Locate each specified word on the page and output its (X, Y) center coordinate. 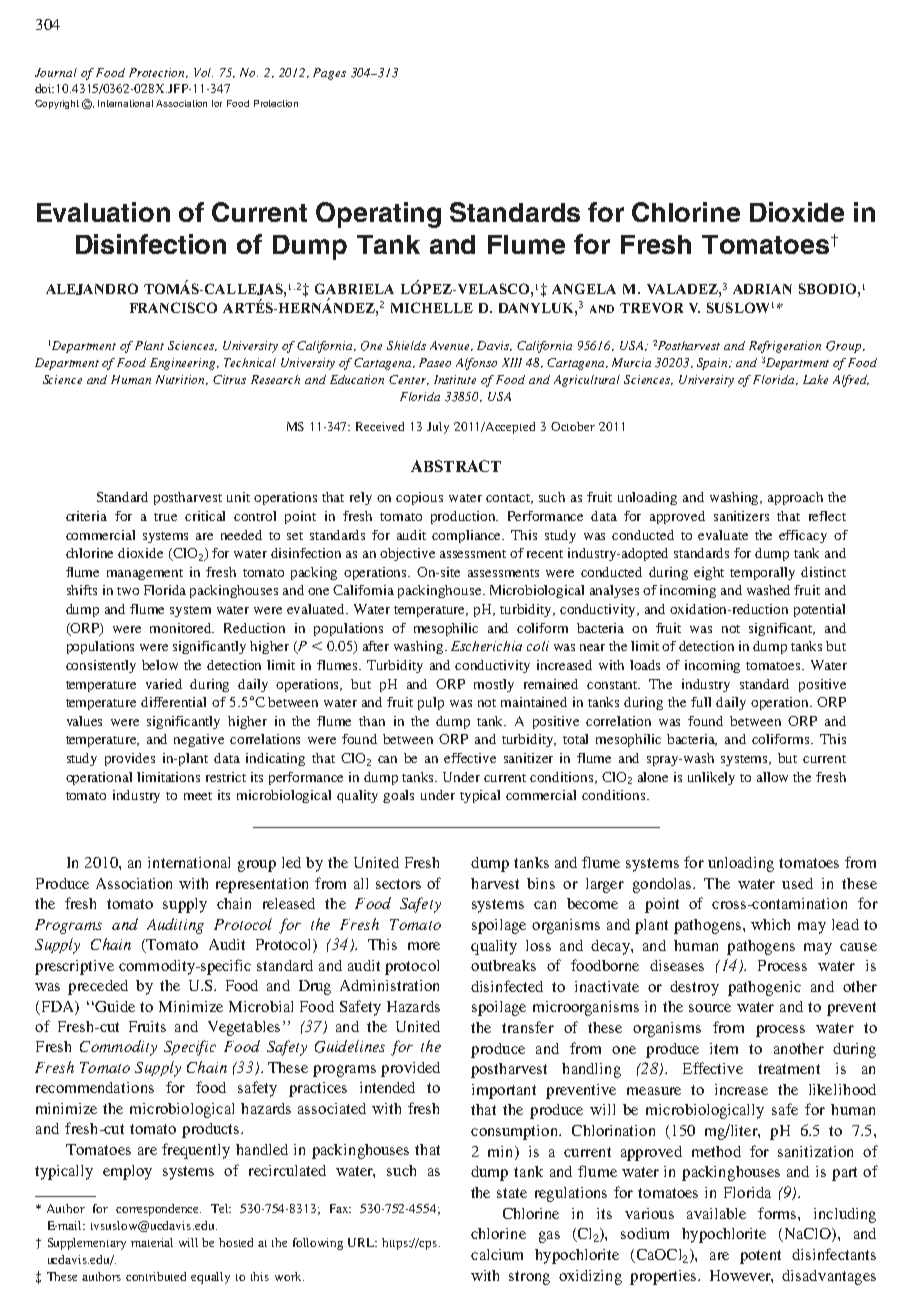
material (152, 1242)
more (424, 946)
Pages (329, 74)
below (160, 665)
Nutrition (182, 380)
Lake (815, 379)
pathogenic (764, 988)
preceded (98, 987)
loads (645, 665)
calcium (497, 1254)
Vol (203, 72)
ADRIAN (762, 289)
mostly (494, 685)
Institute (455, 379)
